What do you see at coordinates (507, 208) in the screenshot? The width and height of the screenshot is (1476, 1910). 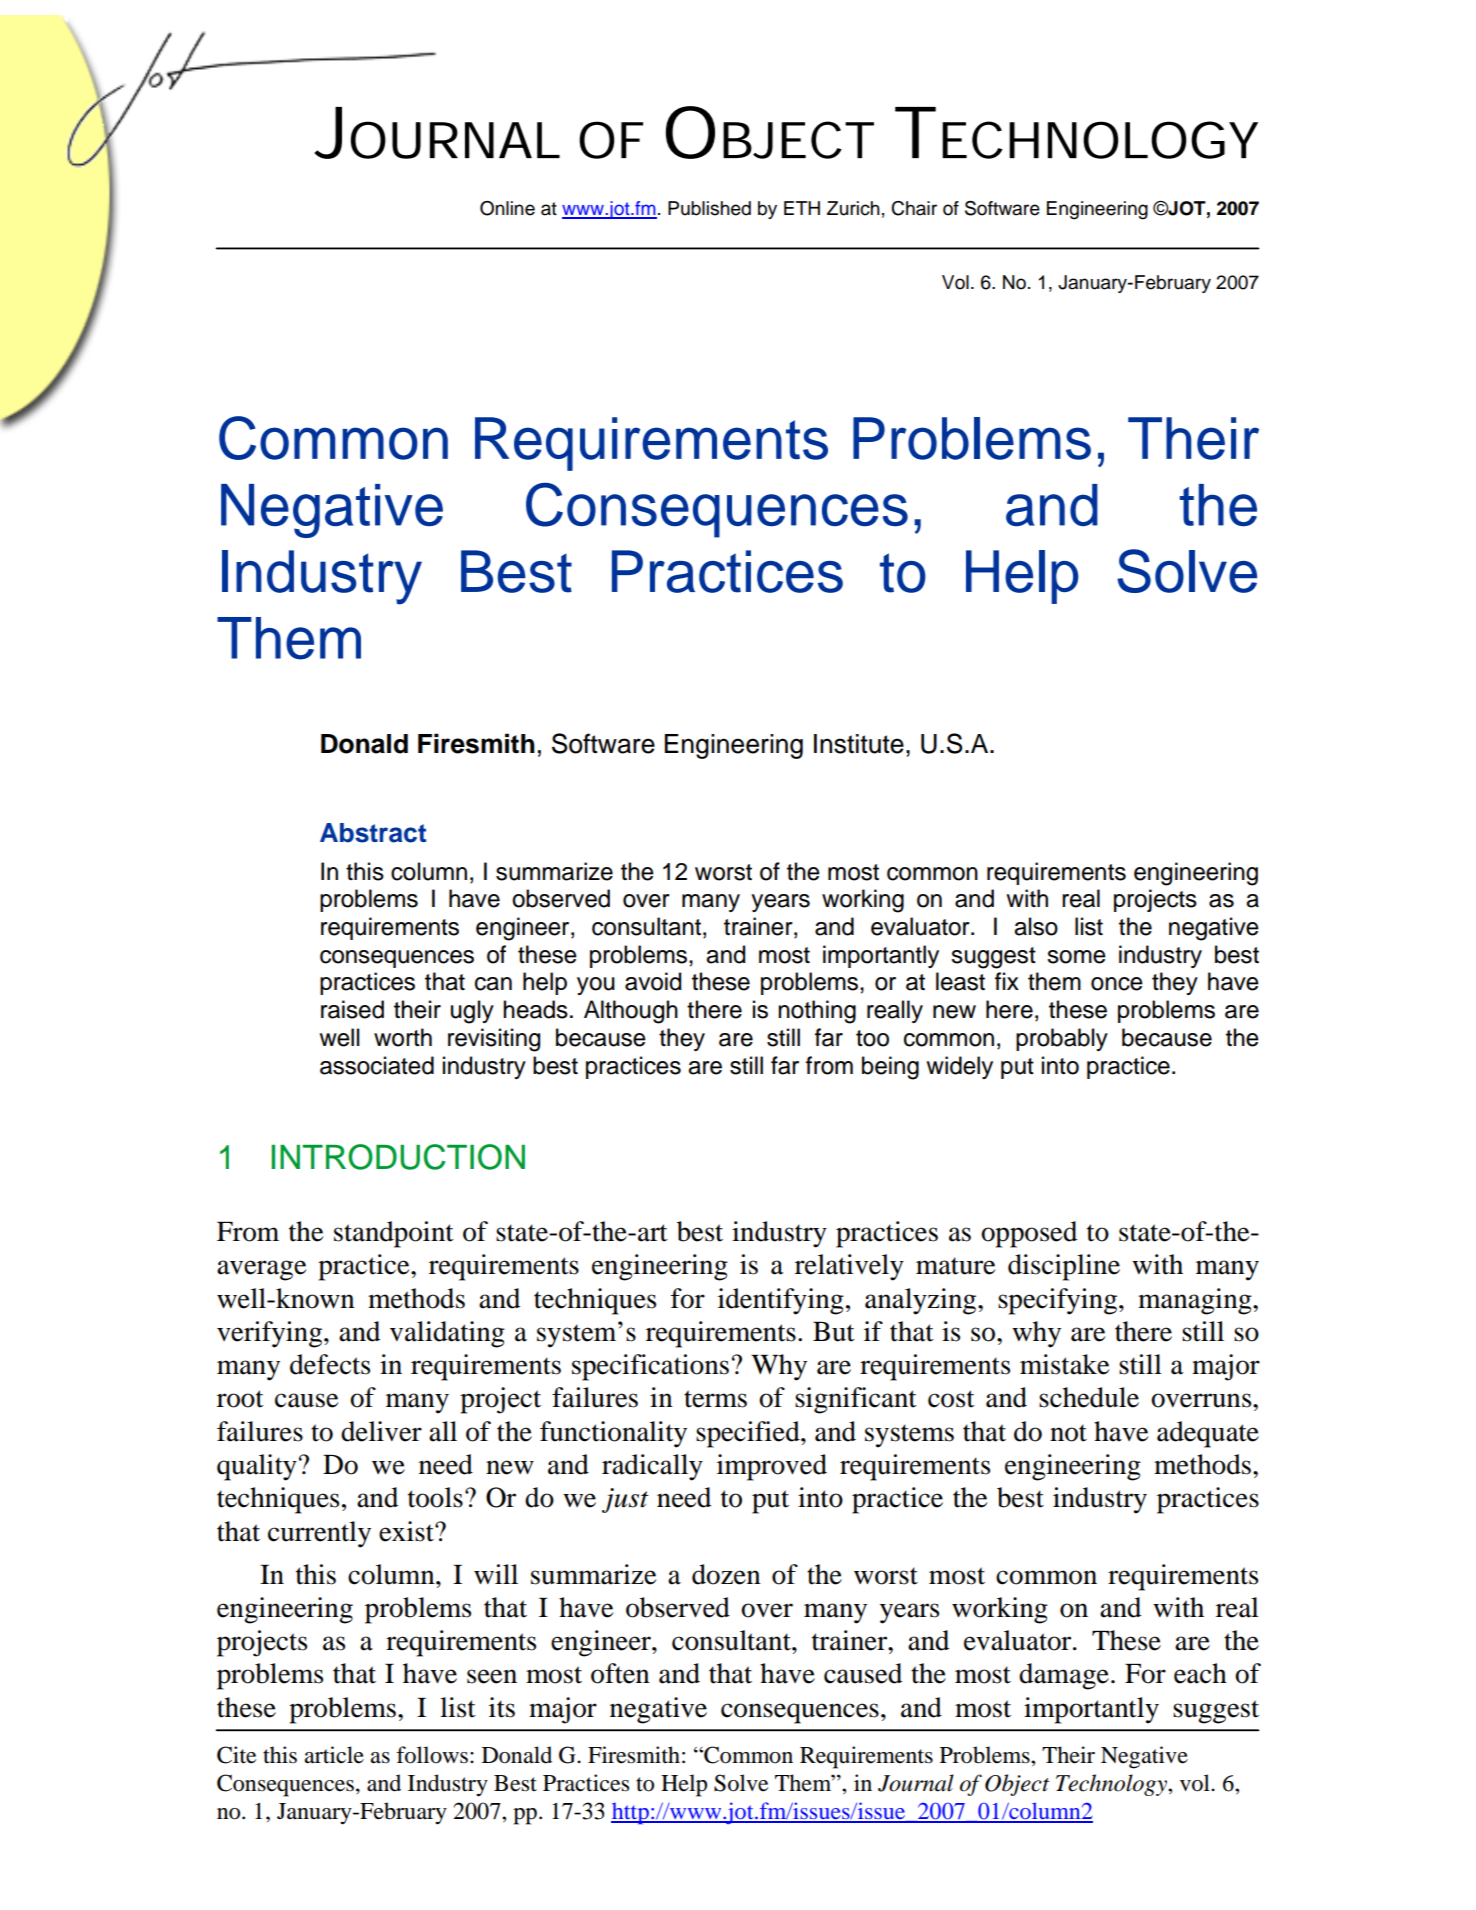 I see `Online` at bounding box center [507, 208].
